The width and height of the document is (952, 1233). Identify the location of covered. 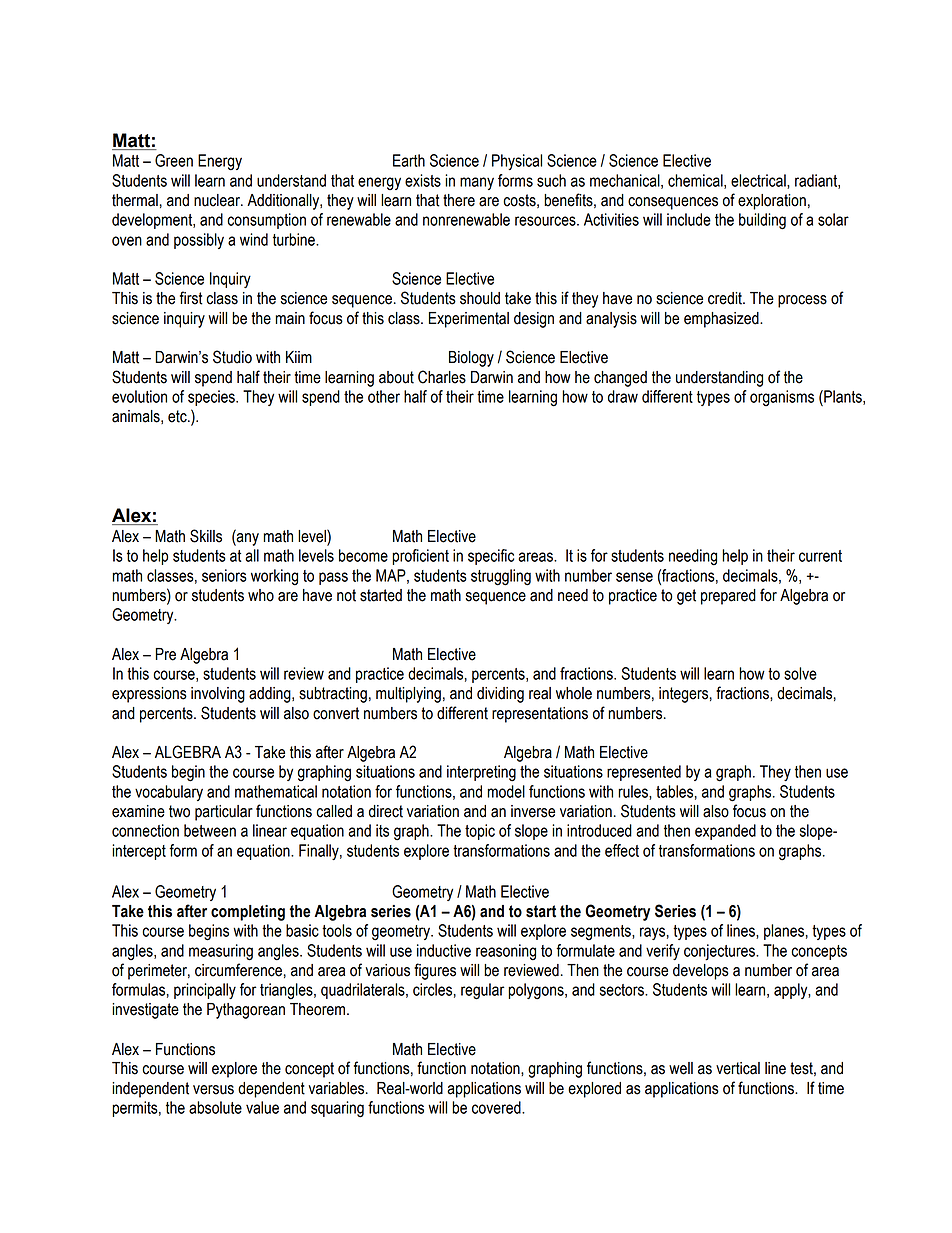
(497, 1107).
